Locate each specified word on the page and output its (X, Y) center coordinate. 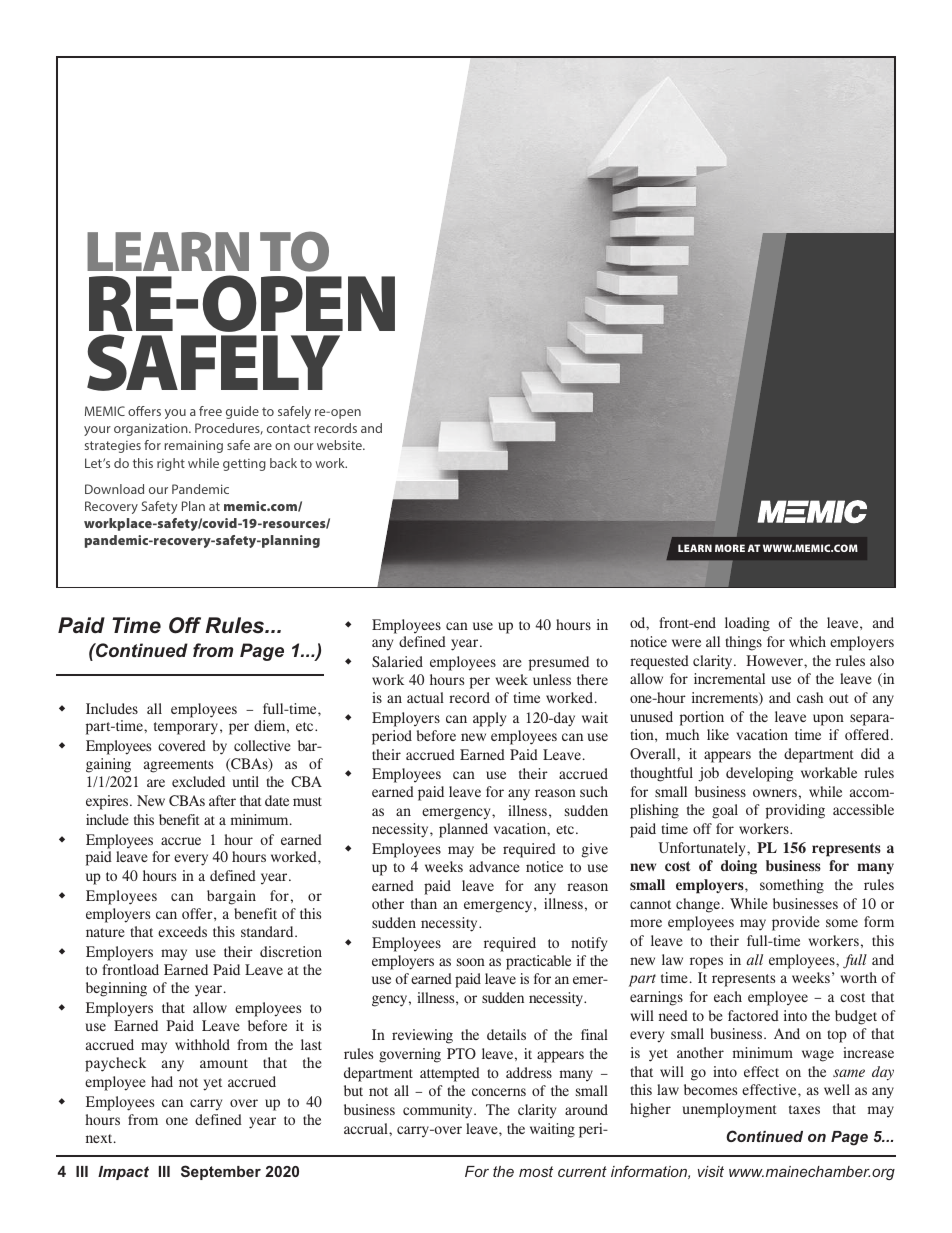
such (594, 791)
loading (747, 624)
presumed (559, 663)
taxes (804, 1109)
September (221, 1172)
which (807, 641)
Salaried (397, 661)
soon (471, 962)
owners (775, 793)
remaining (194, 446)
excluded (198, 781)
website (340, 445)
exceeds (182, 931)
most (536, 1171)
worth (859, 977)
